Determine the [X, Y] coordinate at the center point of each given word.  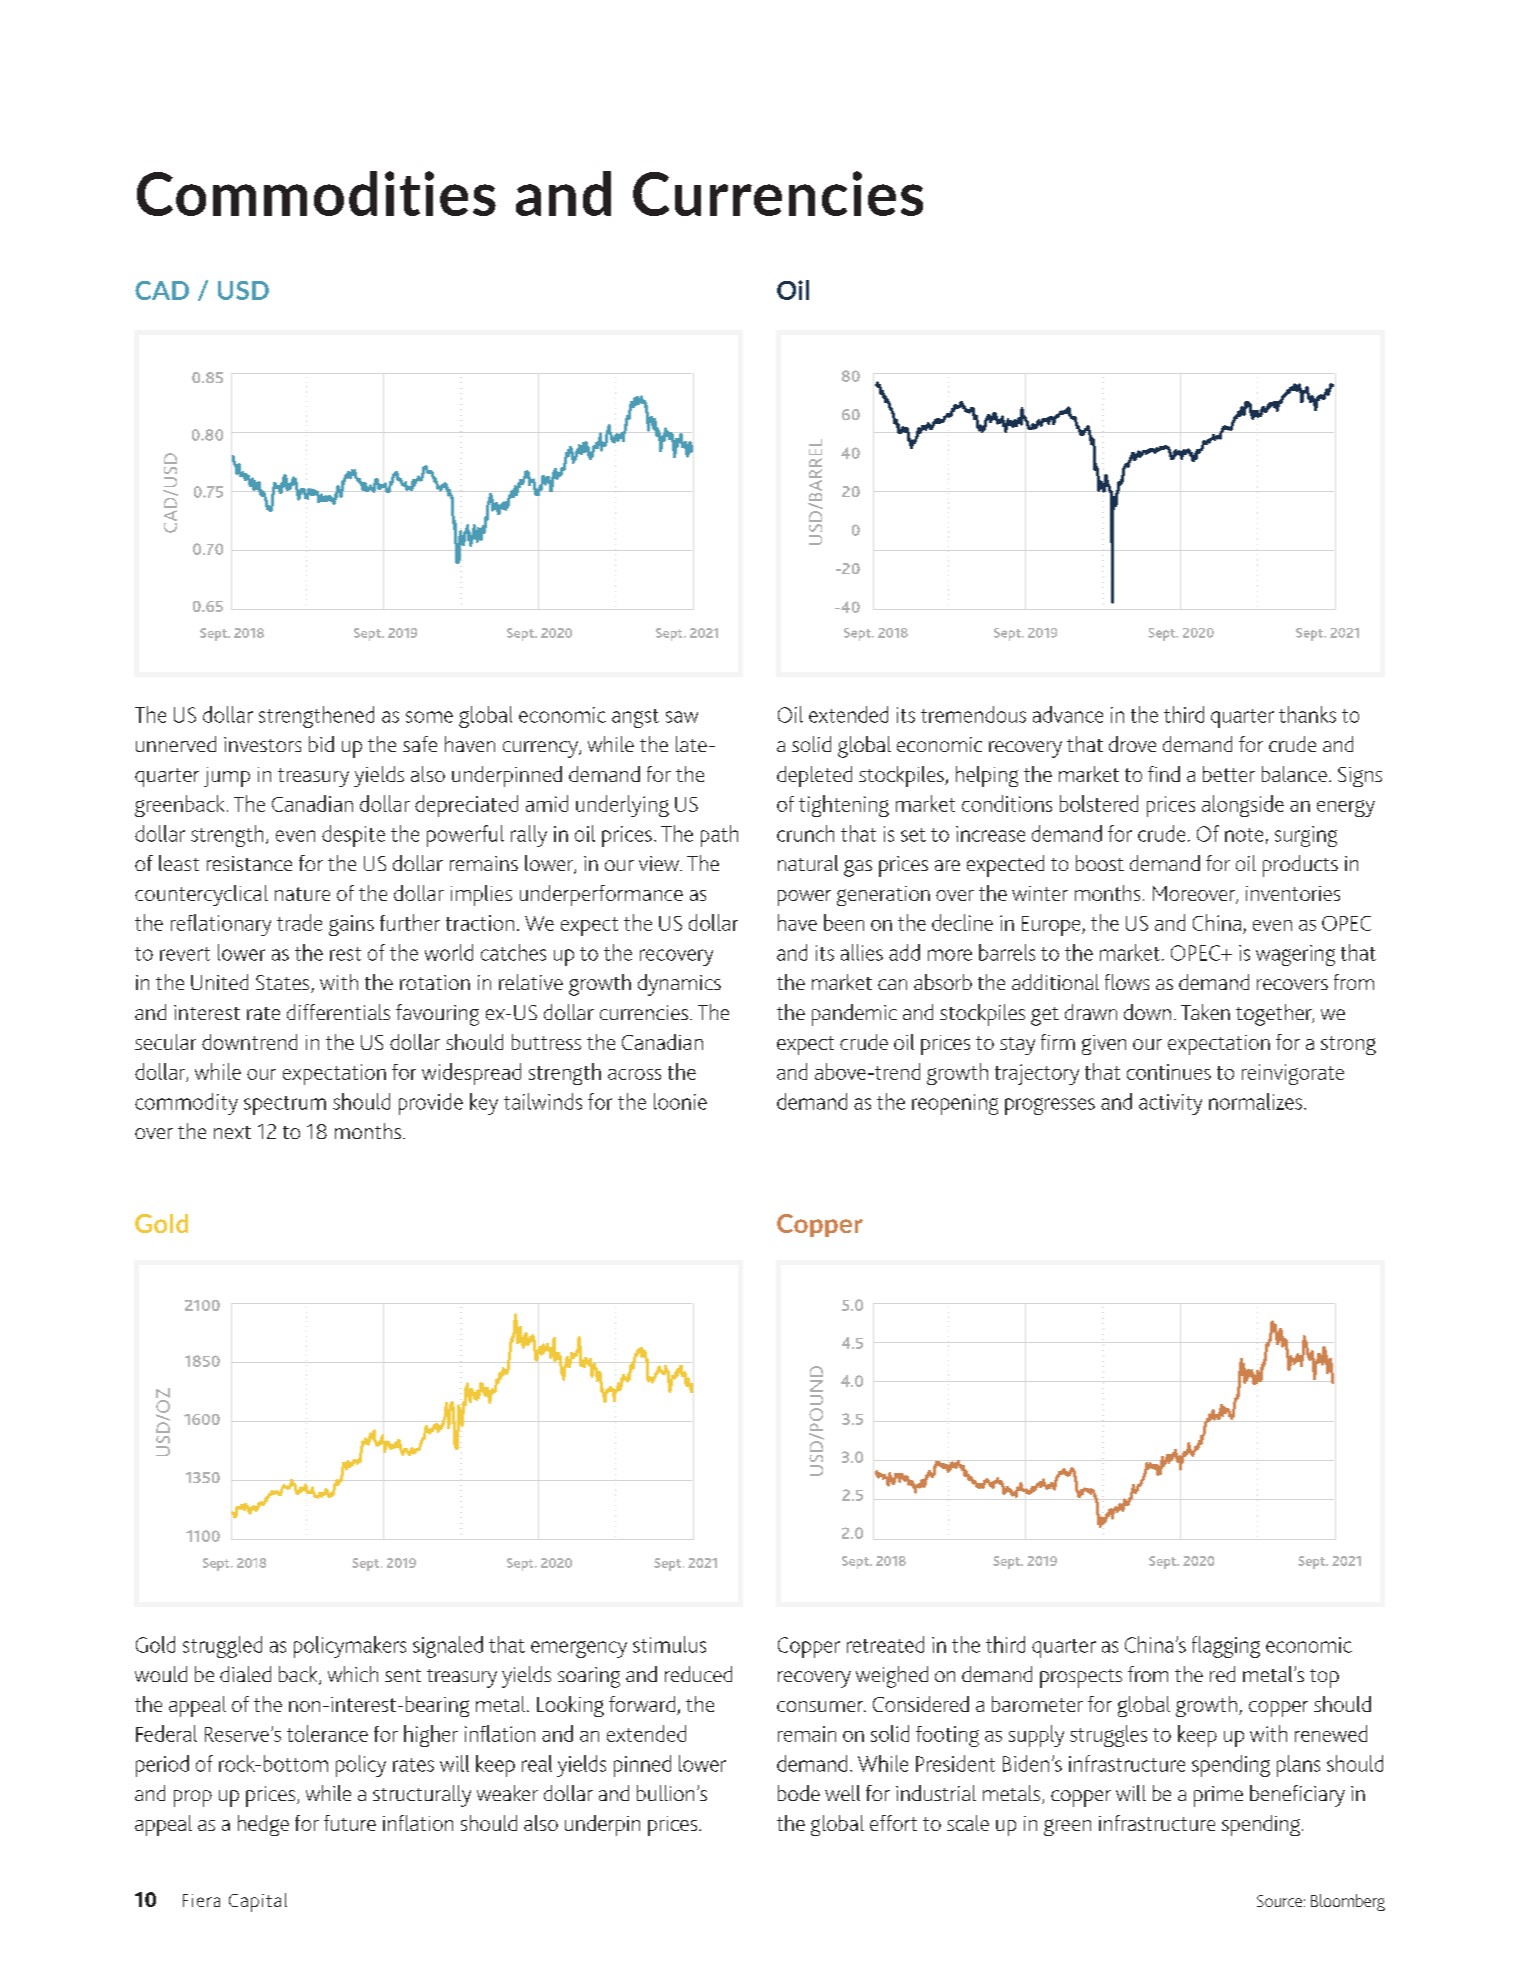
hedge [263, 1825]
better [1229, 774]
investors [262, 744]
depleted [814, 776]
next [232, 1132]
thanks [1307, 714]
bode [799, 1793]
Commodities [316, 193]
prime [1218, 1796]
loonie [680, 1101]
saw [682, 717]
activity [1170, 1104]
